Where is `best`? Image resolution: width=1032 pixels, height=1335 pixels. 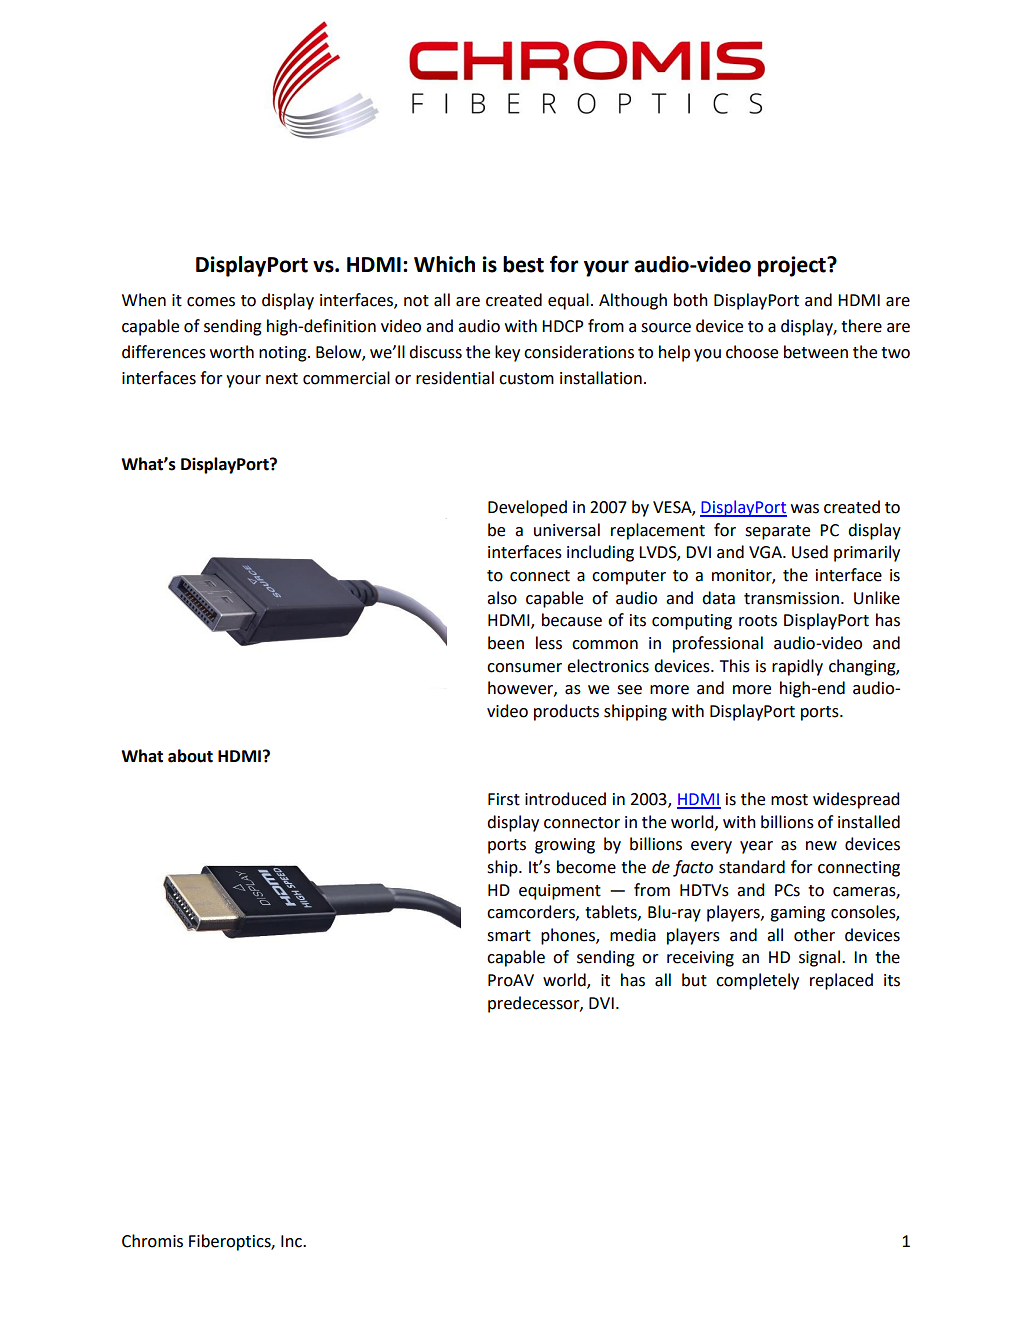
best is located at coordinates (523, 264).
